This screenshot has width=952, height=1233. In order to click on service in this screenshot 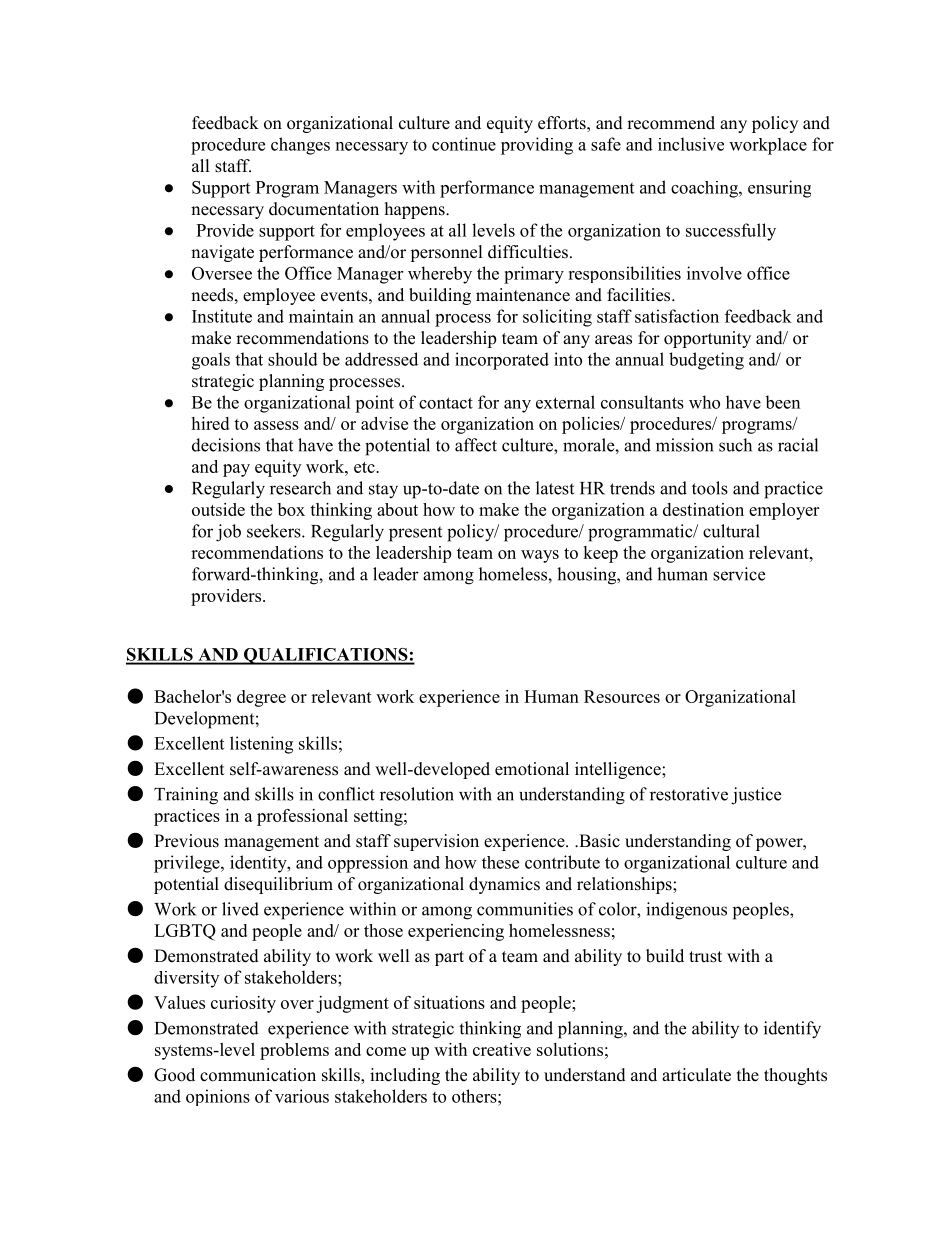, I will do `click(739, 574)`.
